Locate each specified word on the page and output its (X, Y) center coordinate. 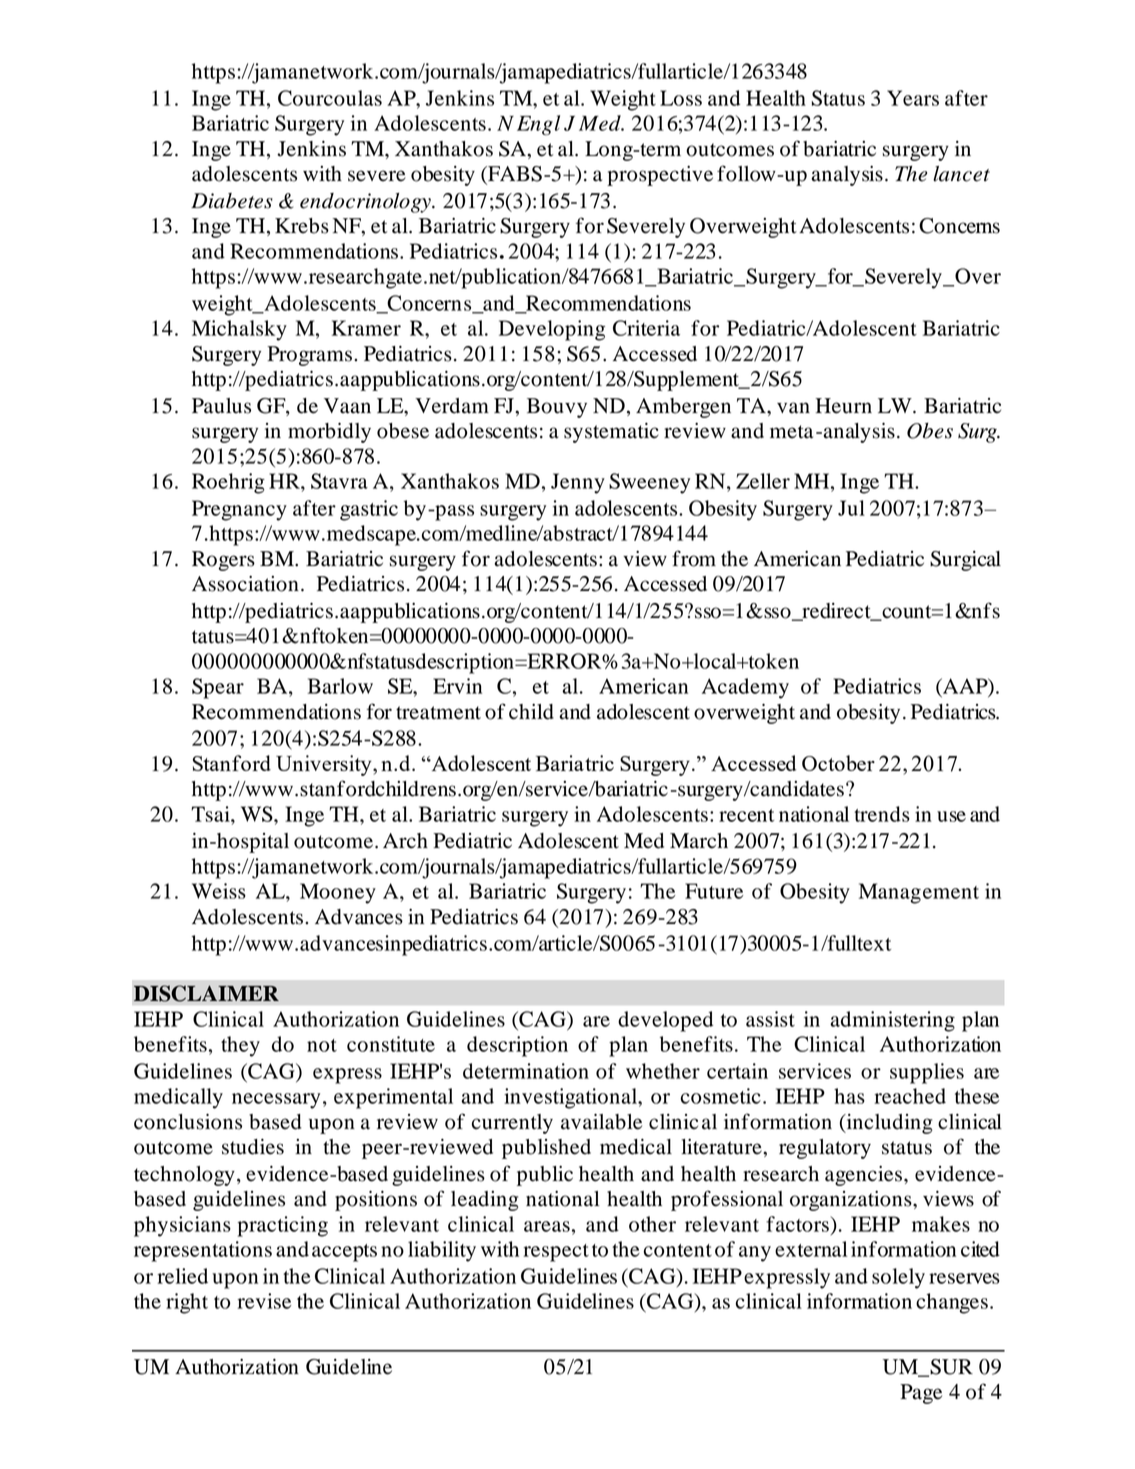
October (838, 763)
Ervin (457, 686)
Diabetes (232, 201)
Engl (538, 125)
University (325, 765)
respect (556, 1253)
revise (264, 1301)
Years (913, 98)
